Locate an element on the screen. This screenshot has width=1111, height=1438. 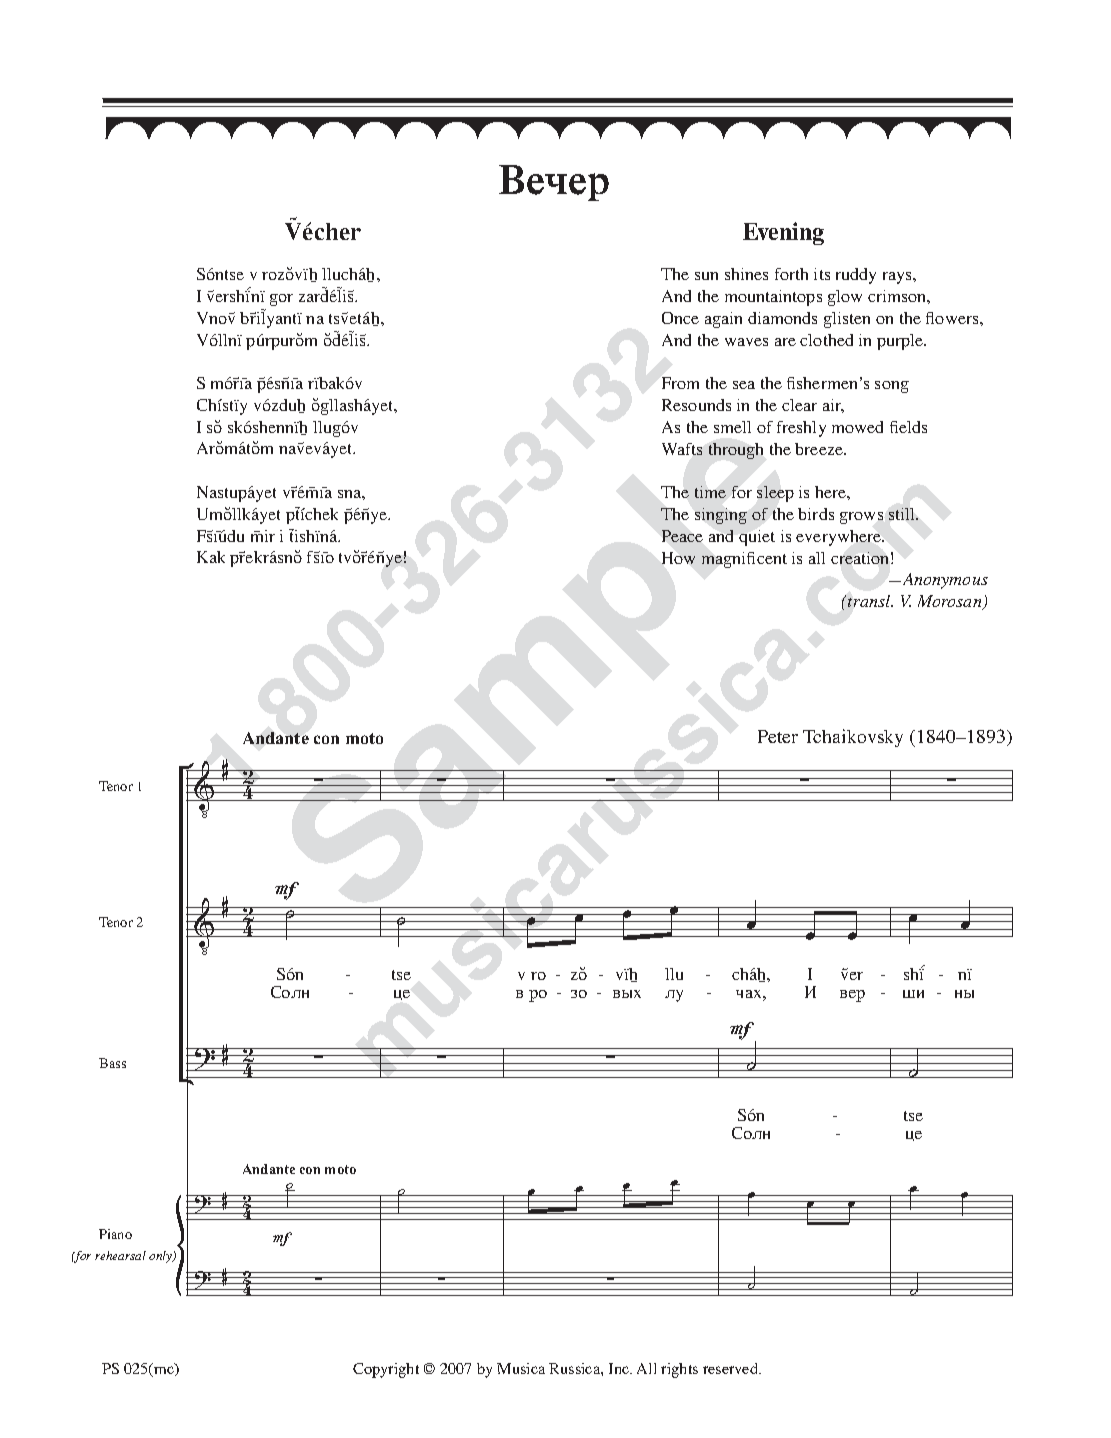
Peter is located at coordinates (778, 736).
